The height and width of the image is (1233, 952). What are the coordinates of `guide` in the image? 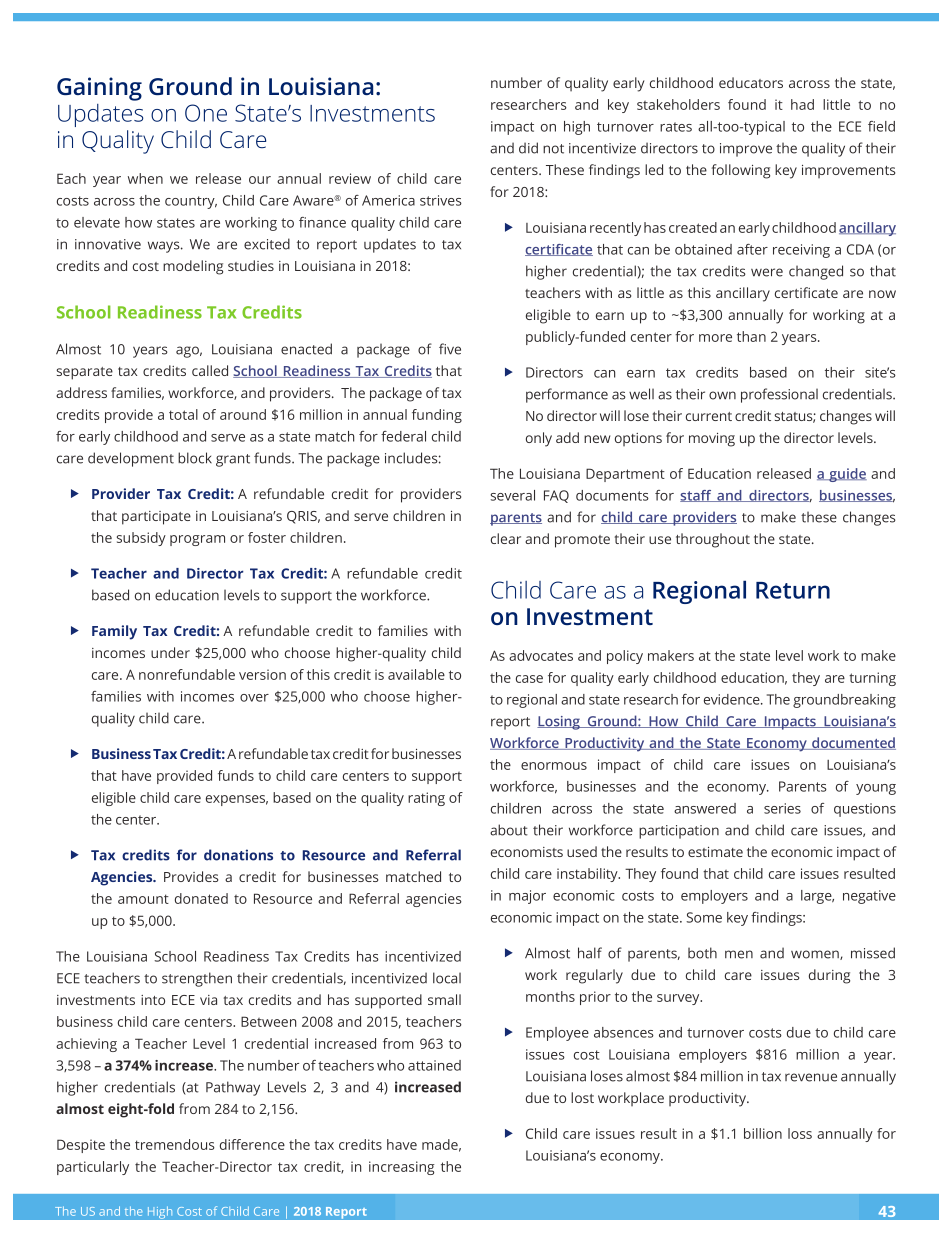 It's located at (847, 475).
